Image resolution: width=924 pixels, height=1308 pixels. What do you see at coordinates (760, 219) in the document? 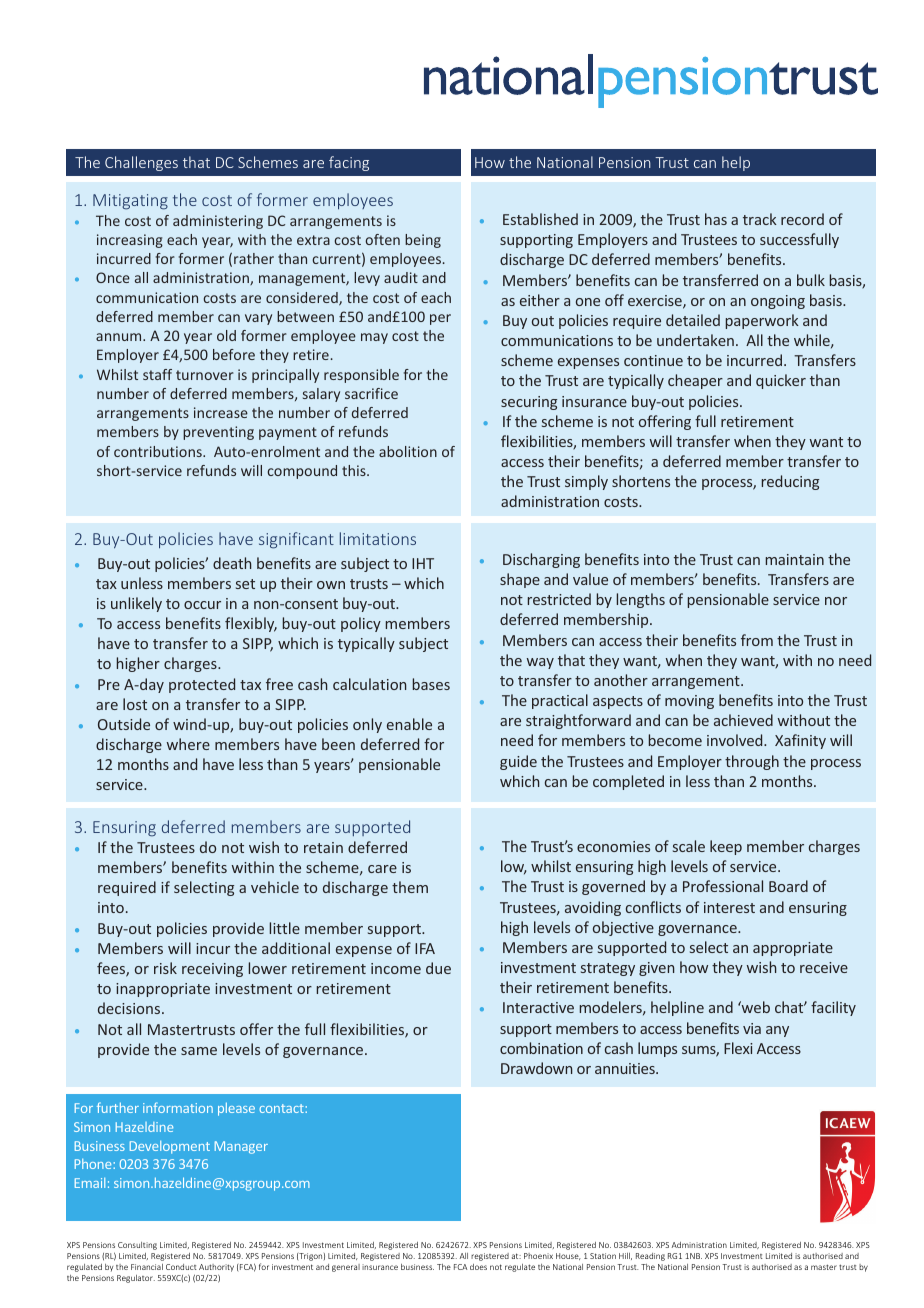
I see `track` at bounding box center [760, 219].
